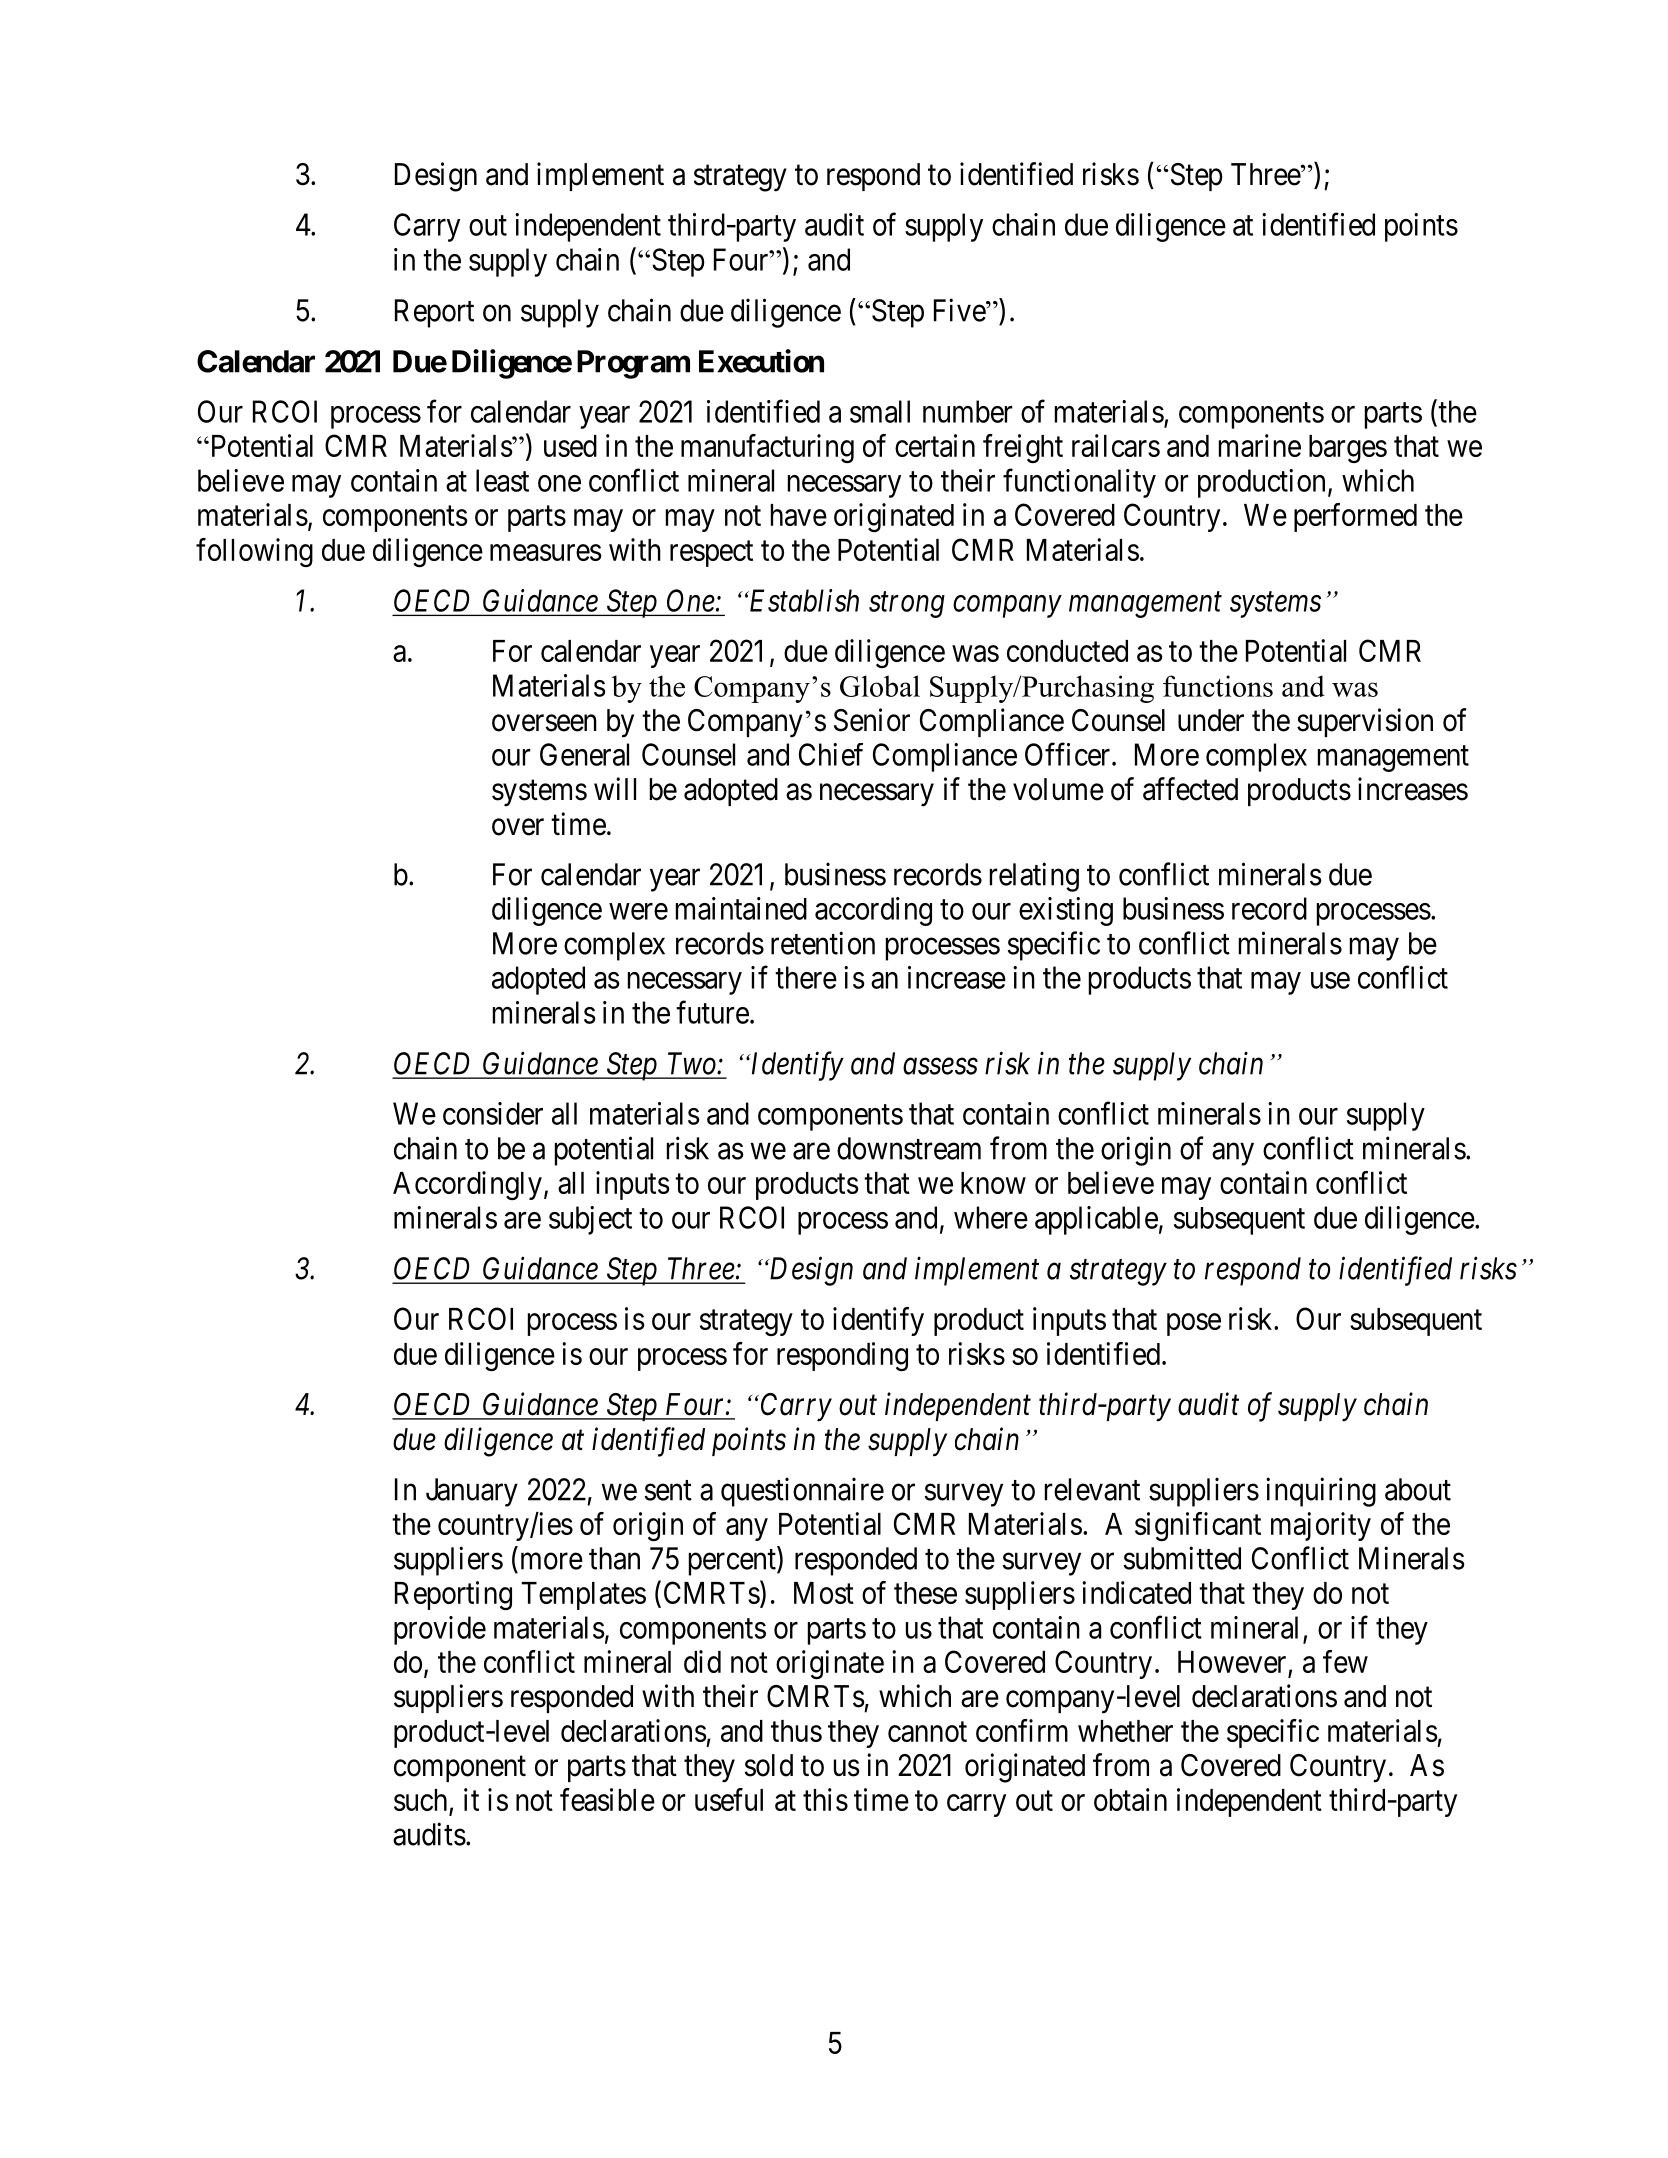  What do you see at coordinates (493, 1113) in the document?
I see `consider` at bounding box center [493, 1113].
